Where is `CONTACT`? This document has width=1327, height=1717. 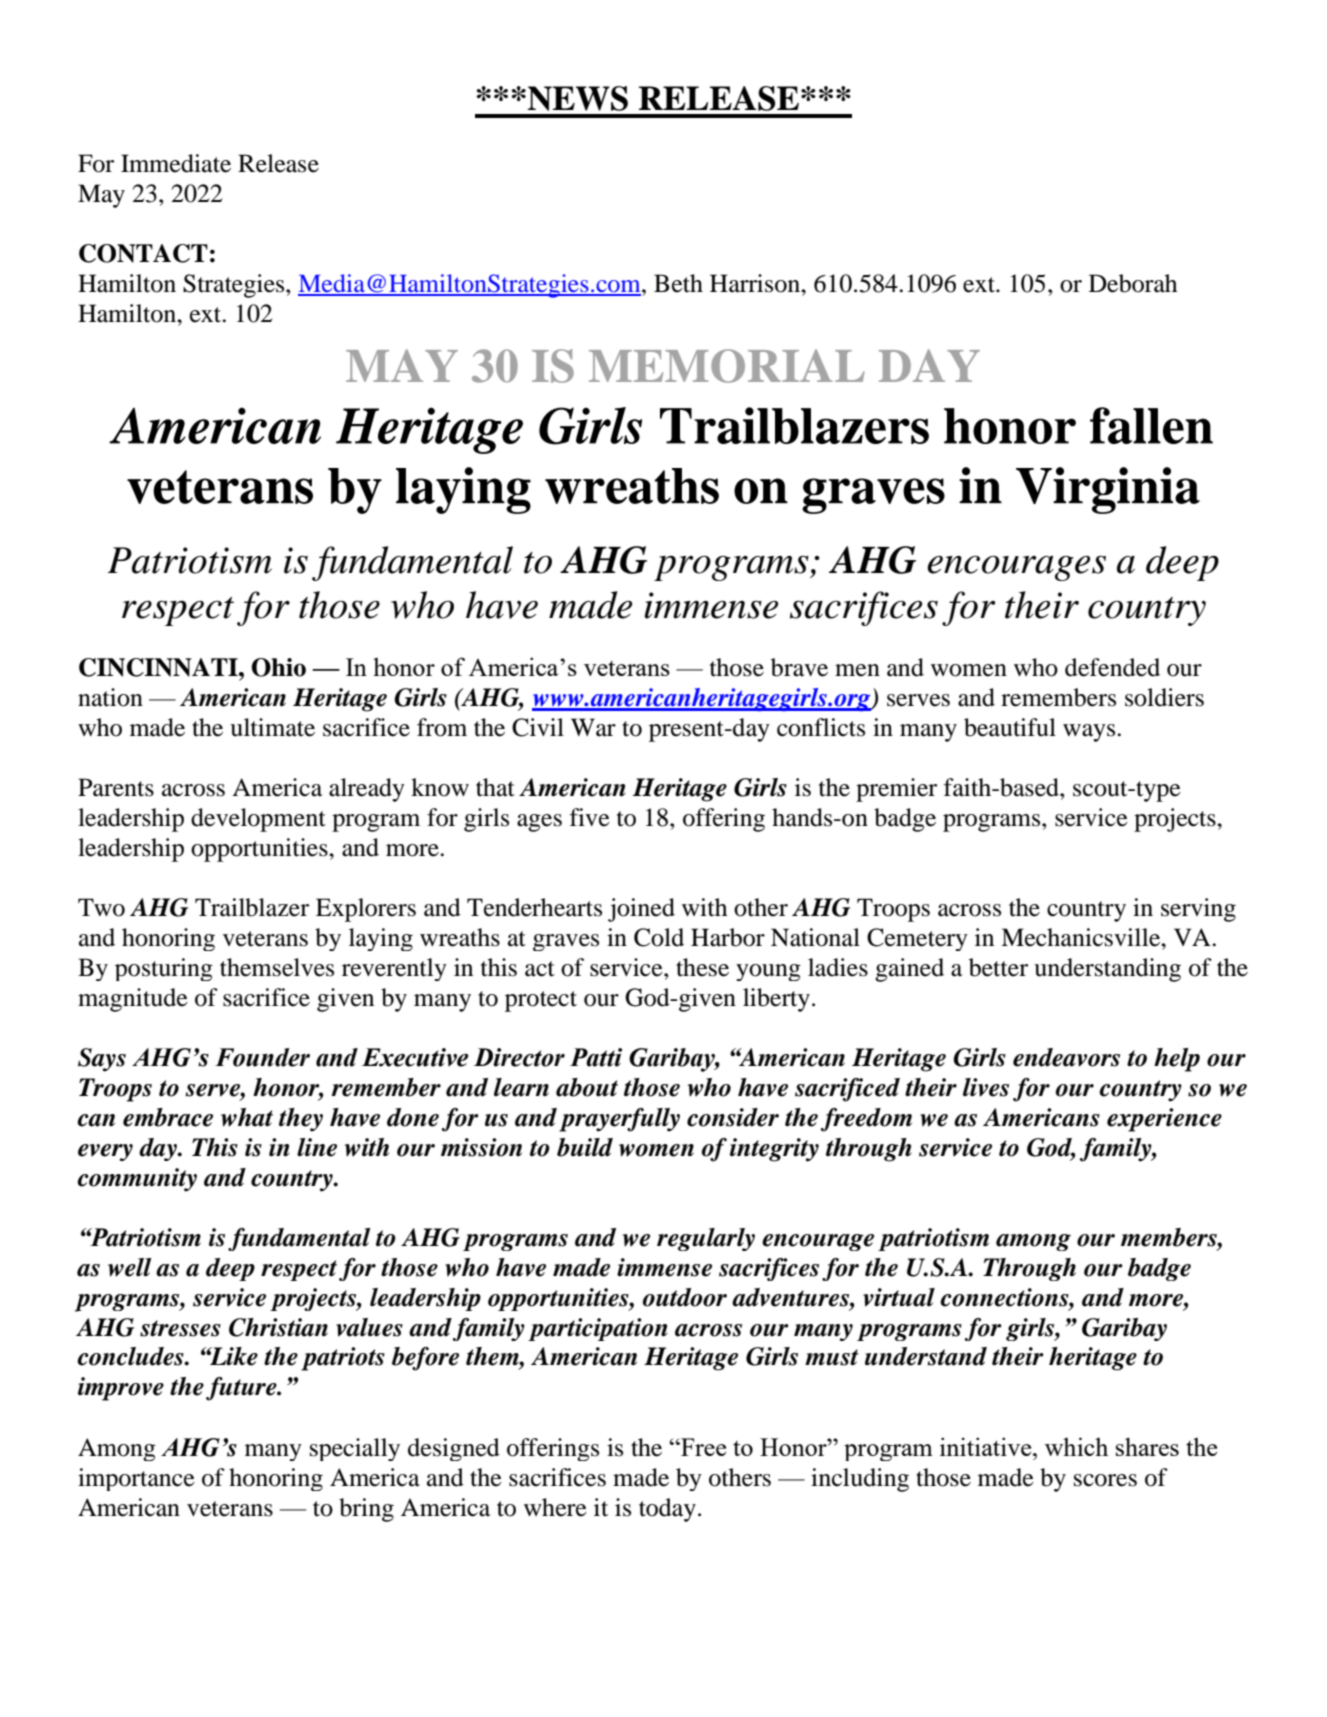 CONTACT is located at coordinates (143, 253).
